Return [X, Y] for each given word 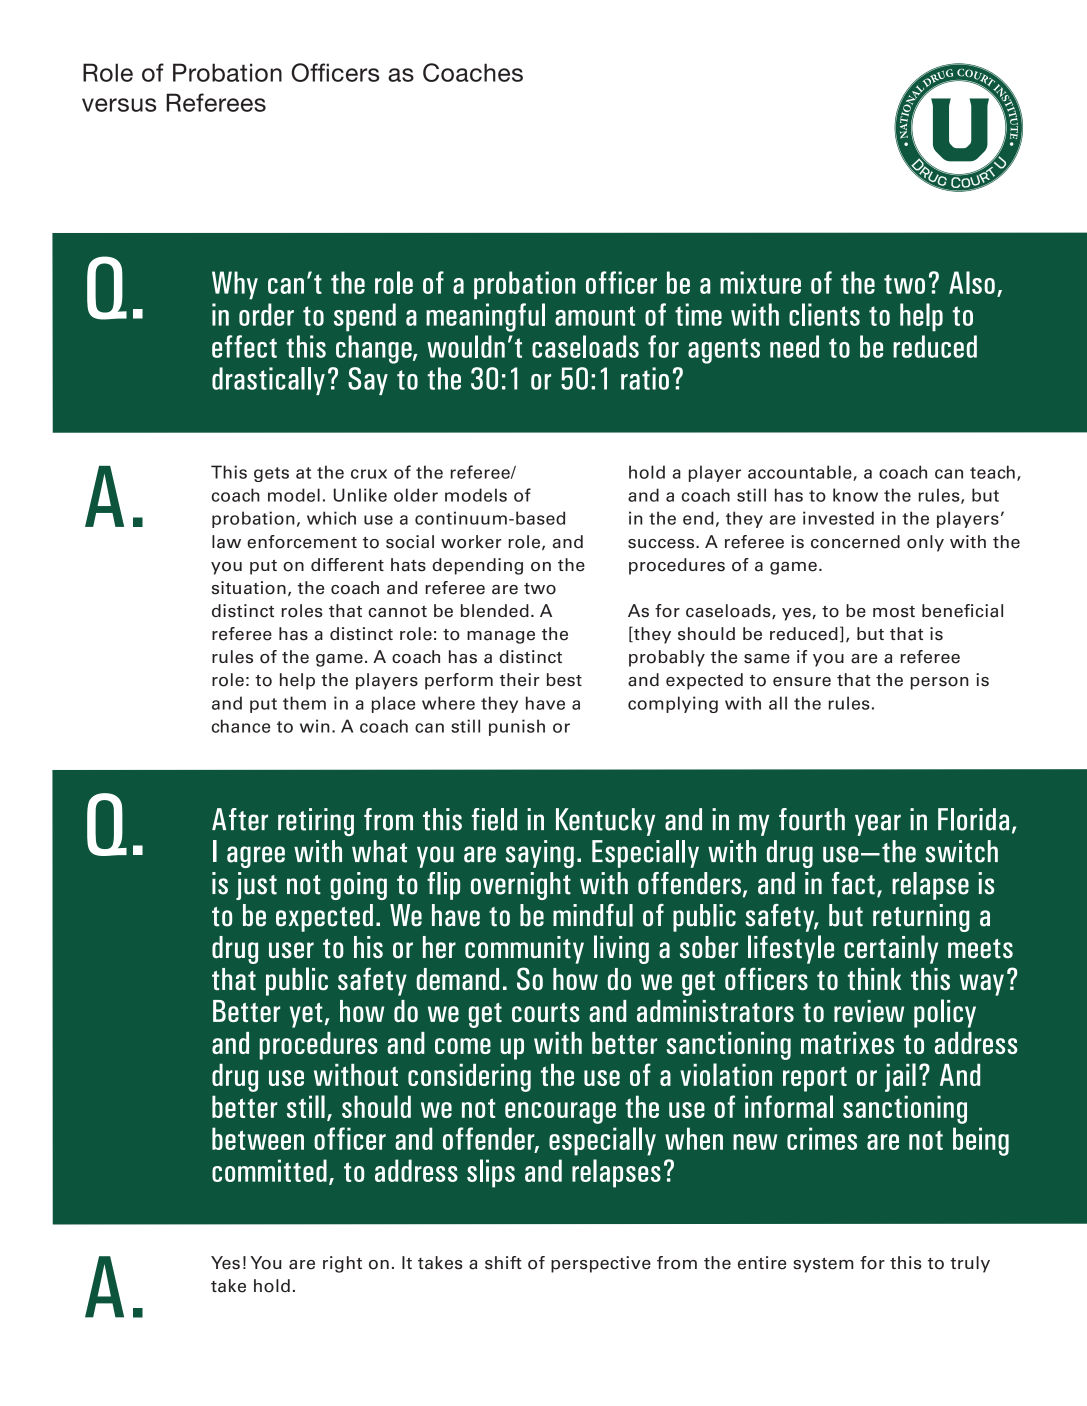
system [823, 1265]
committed [269, 1170]
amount [595, 316]
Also [972, 282]
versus [119, 105]
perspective [601, 1264]
